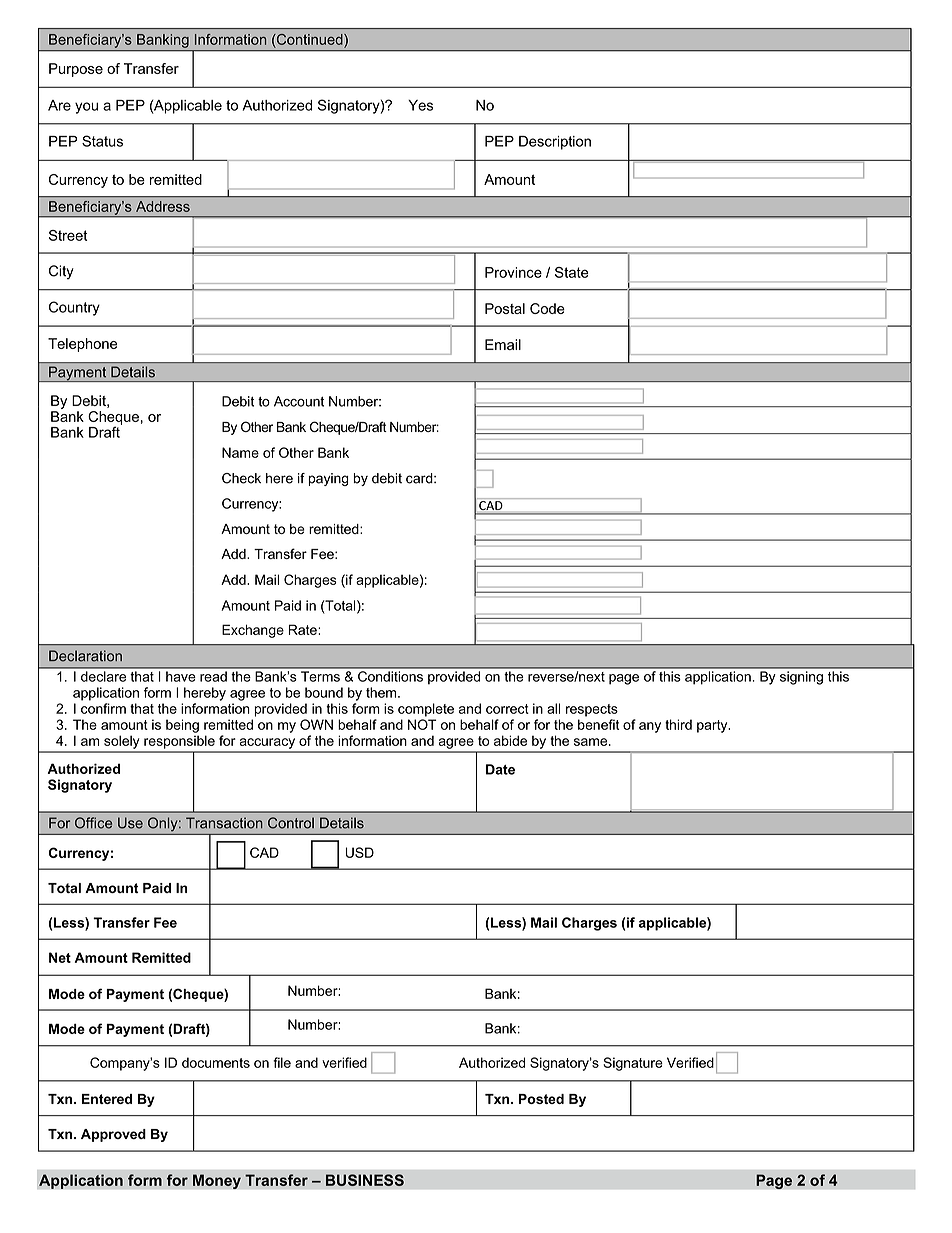  Describe the element at coordinates (555, 143) in the screenshot. I see `Description` at that location.
